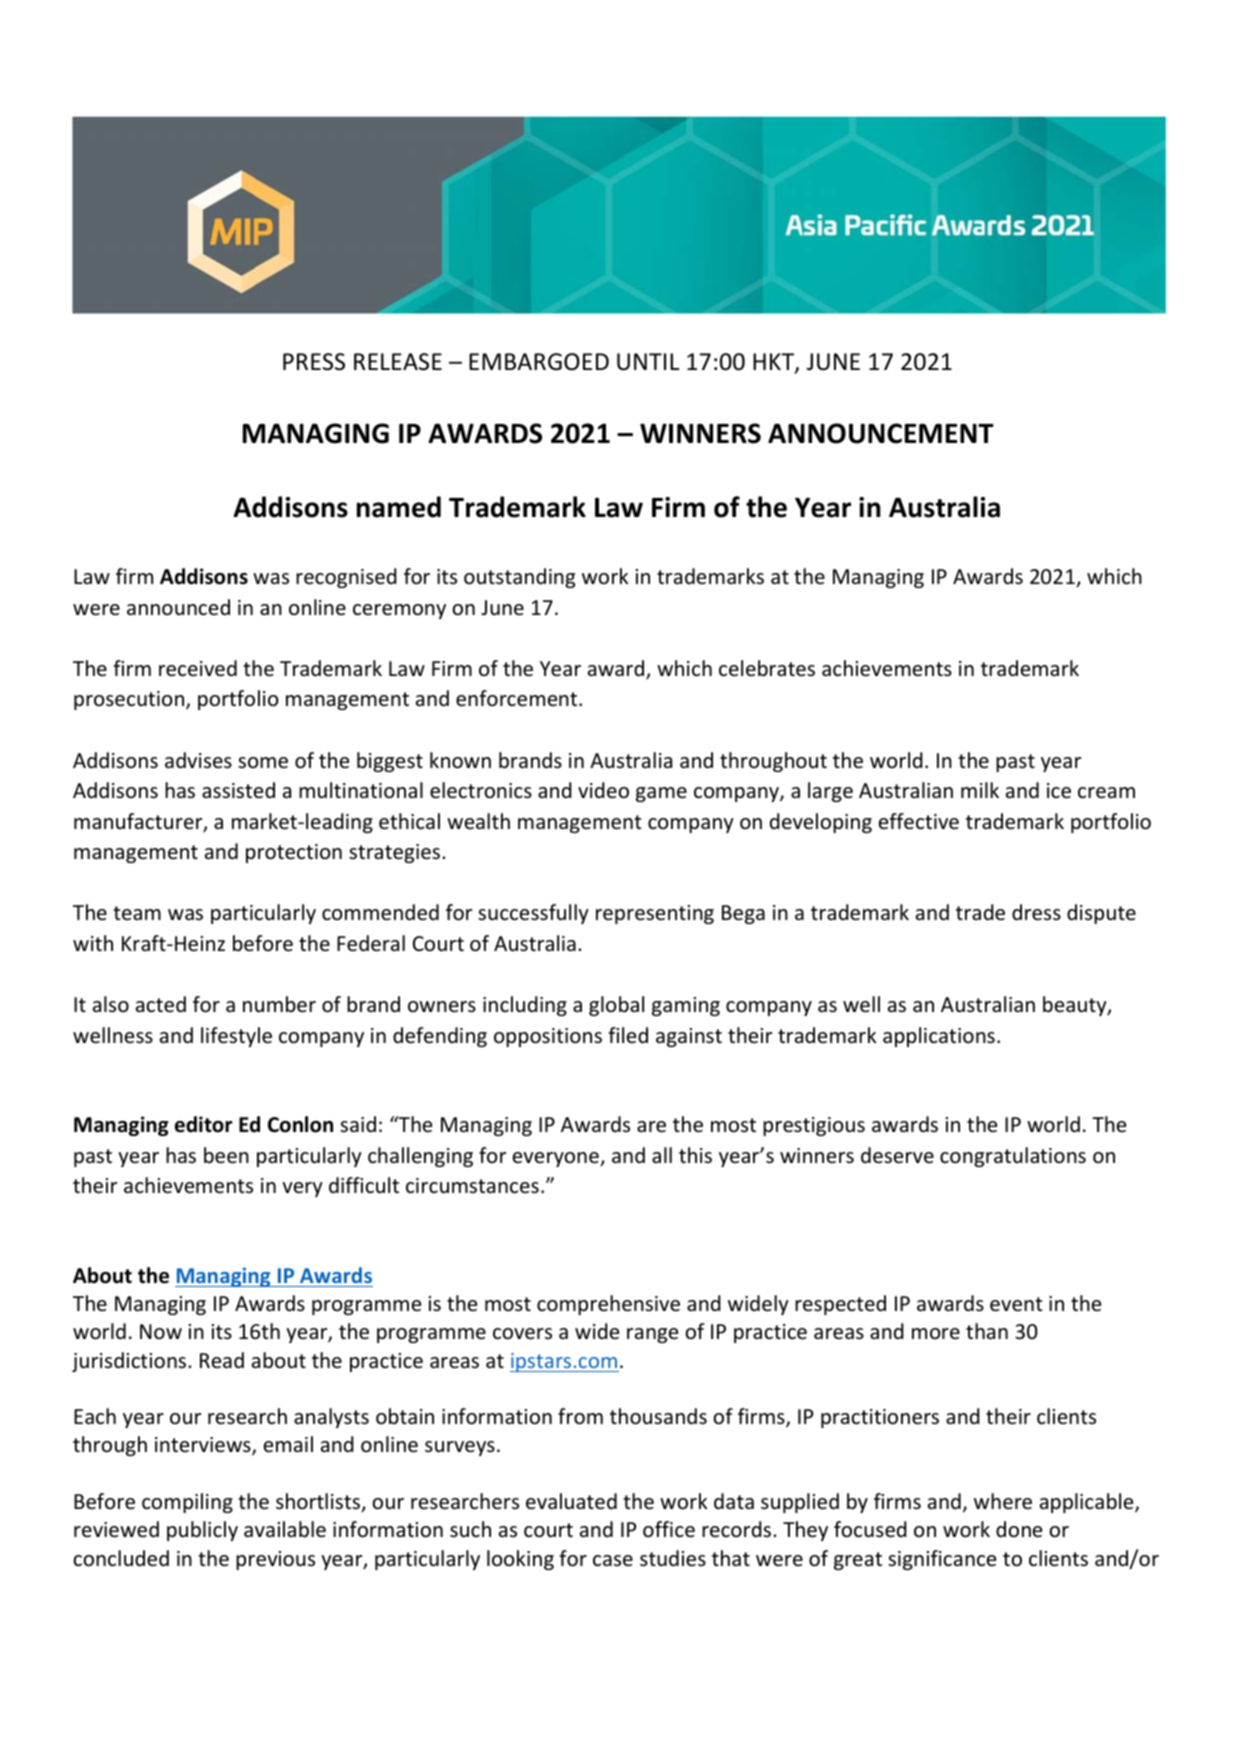 This screenshot has height=1745, width=1233. Describe the element at coordinates (1019, 1529) in the screenshot. I see `done` at that location.
